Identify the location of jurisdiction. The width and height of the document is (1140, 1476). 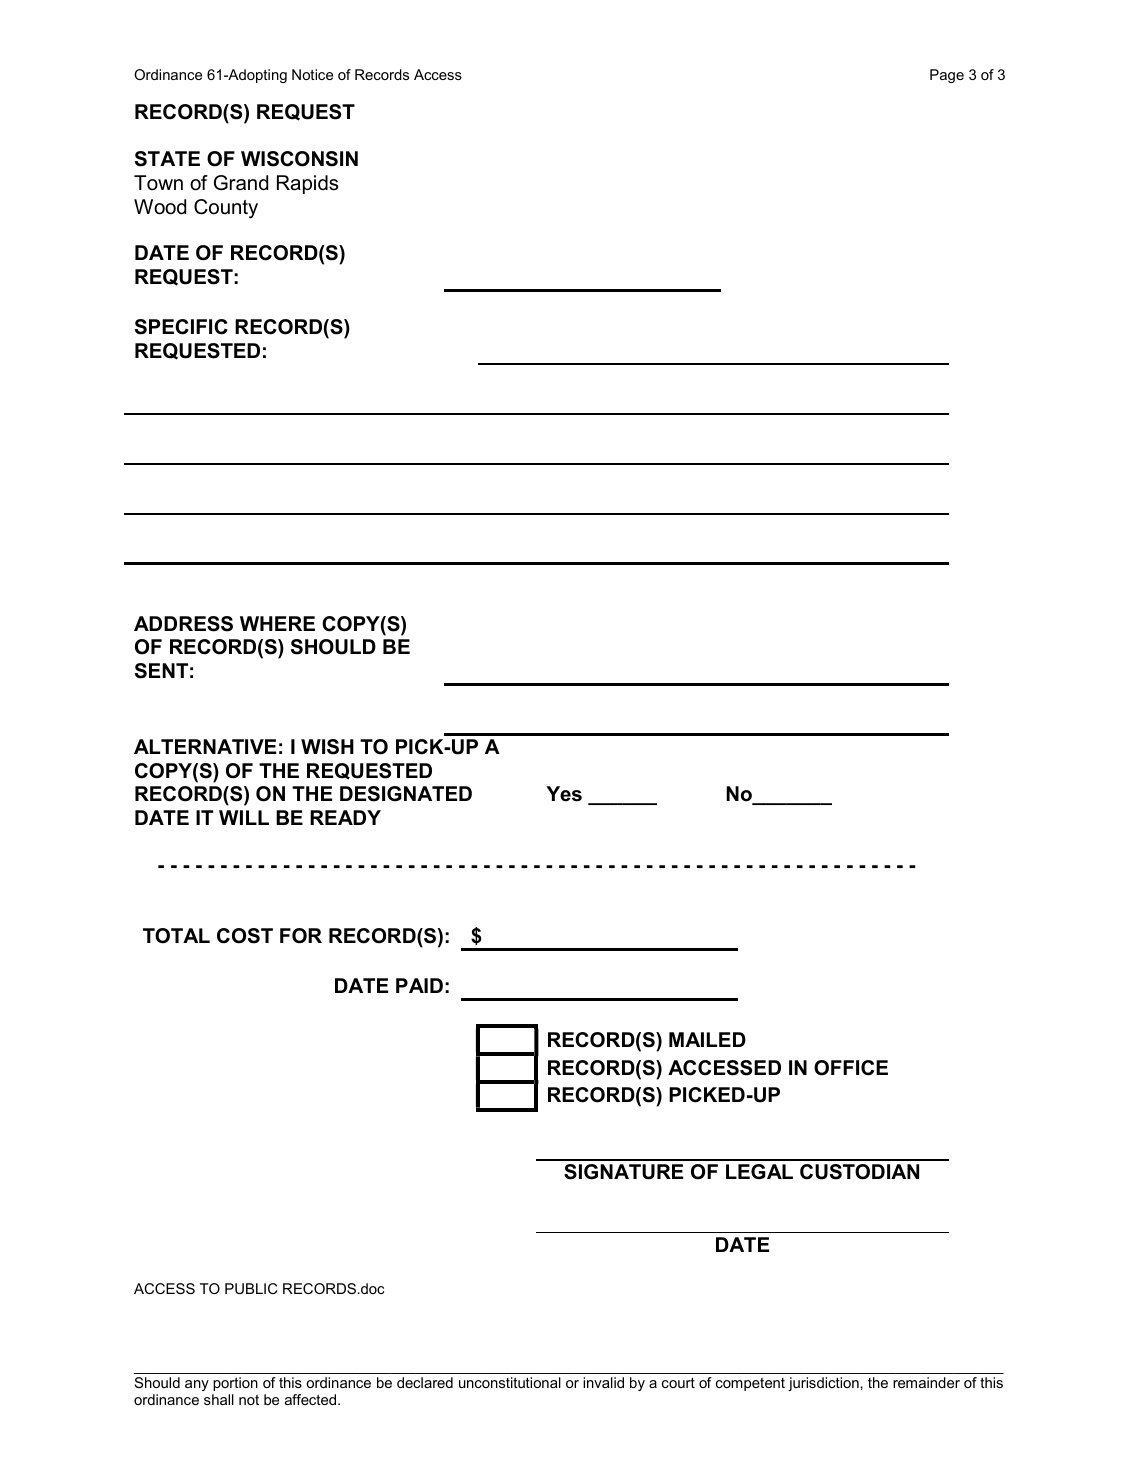
(823, 1384).
